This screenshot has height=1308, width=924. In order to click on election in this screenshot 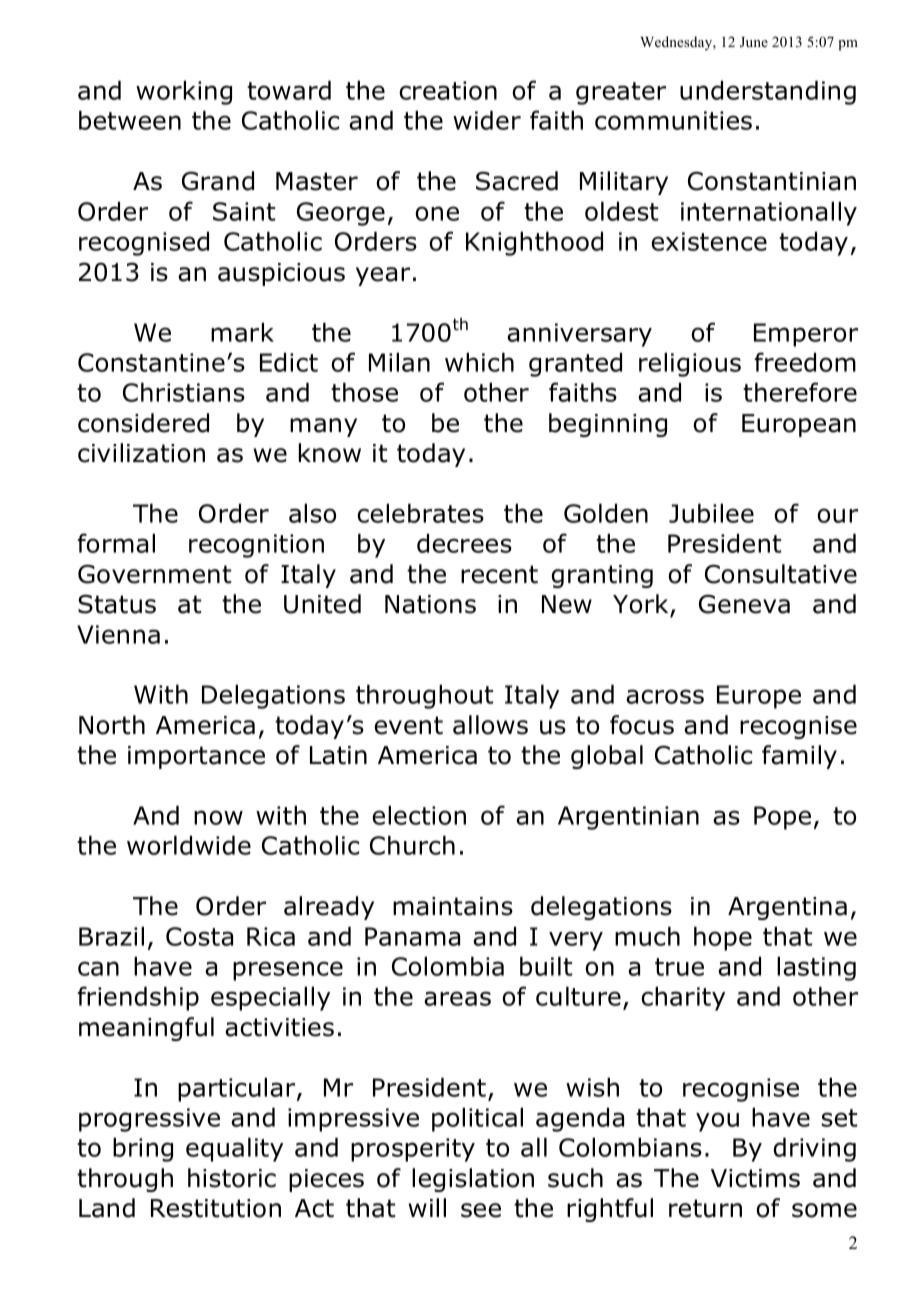, I will do `click(419, 815)`.
